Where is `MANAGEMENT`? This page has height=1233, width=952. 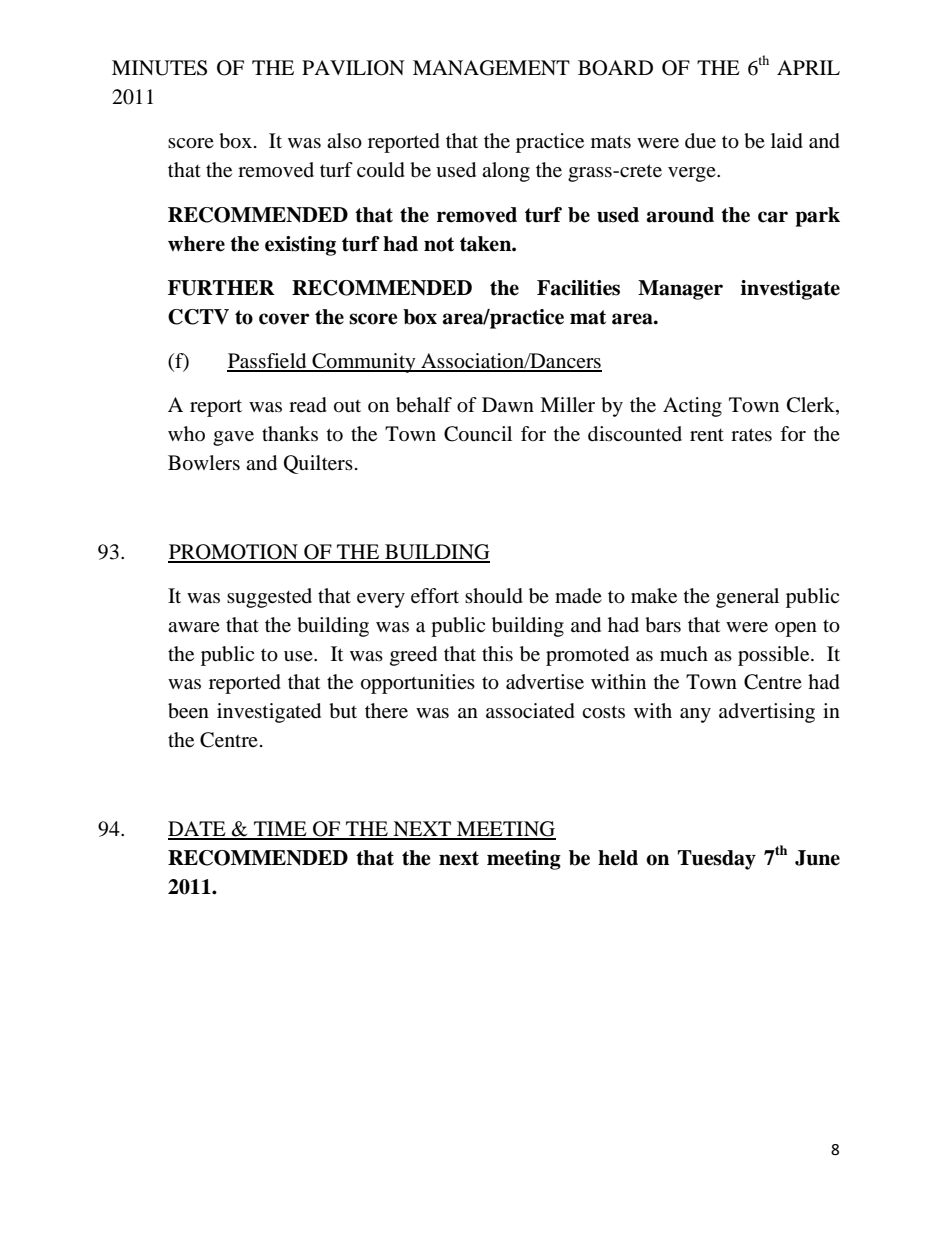 MANAGEMENT is located at coordinates (491, 68).
